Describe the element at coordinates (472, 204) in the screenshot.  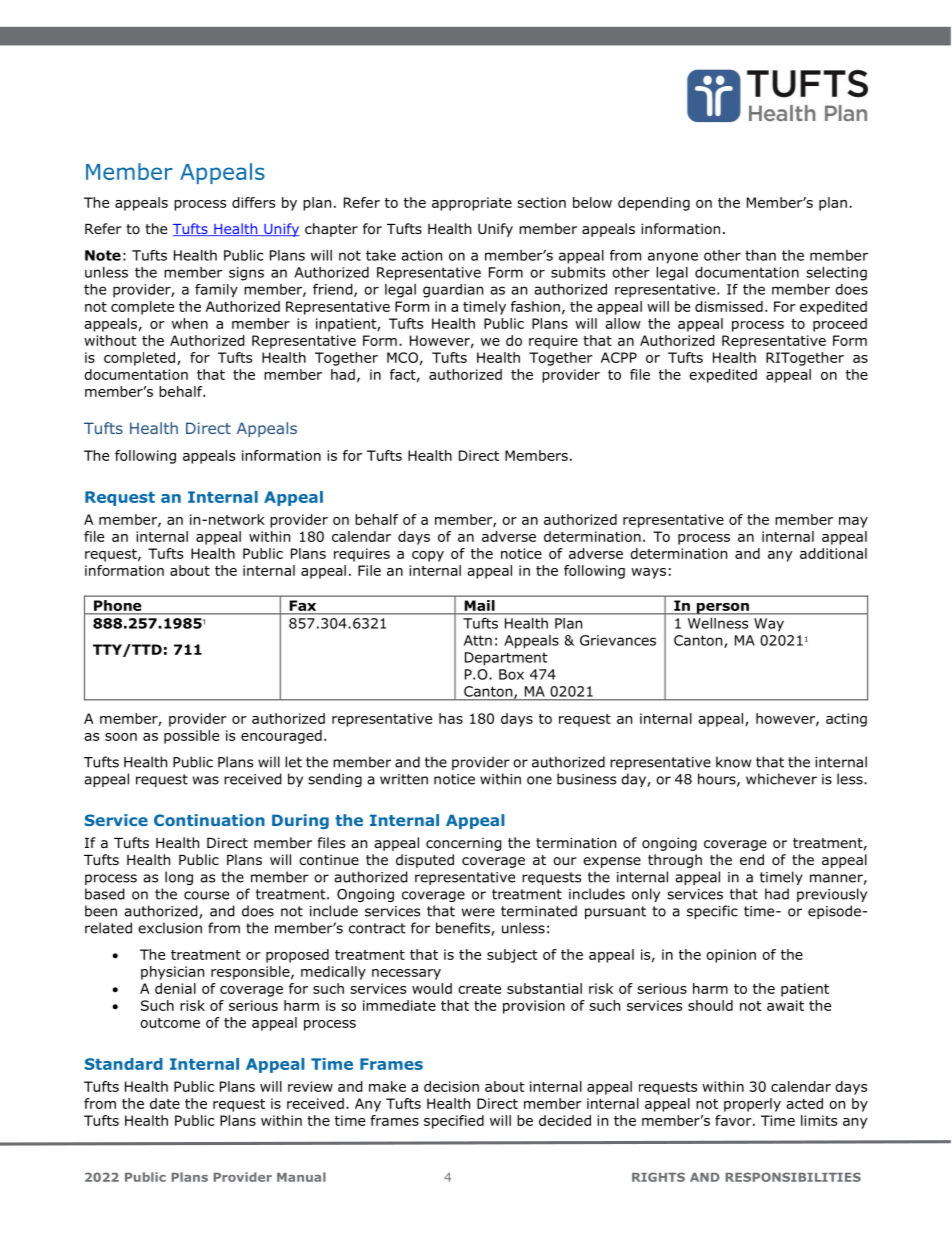
I see `appropriate` at that location.
